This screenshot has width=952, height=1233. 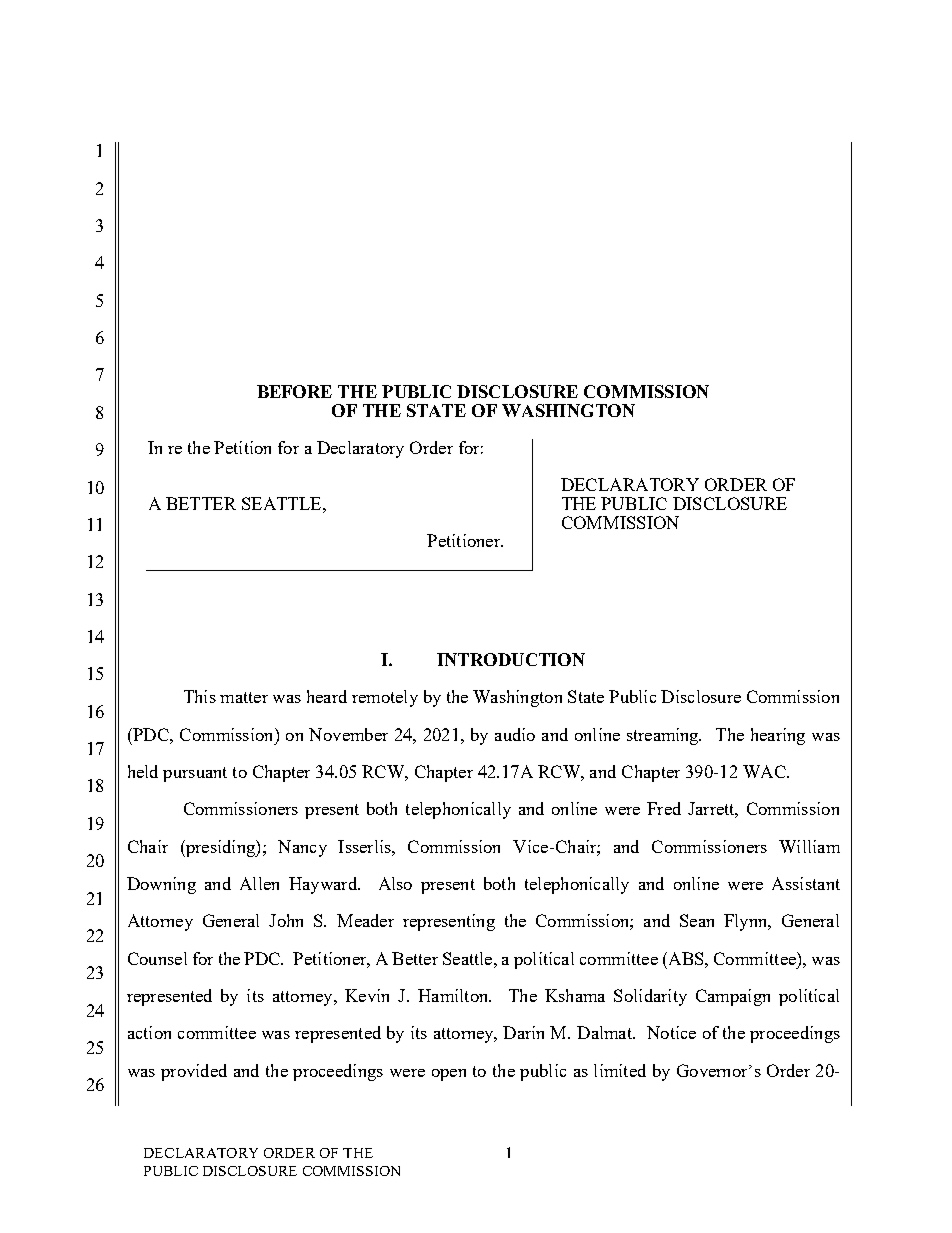 I want to click on Flynn, so click(x=747, y=922).
